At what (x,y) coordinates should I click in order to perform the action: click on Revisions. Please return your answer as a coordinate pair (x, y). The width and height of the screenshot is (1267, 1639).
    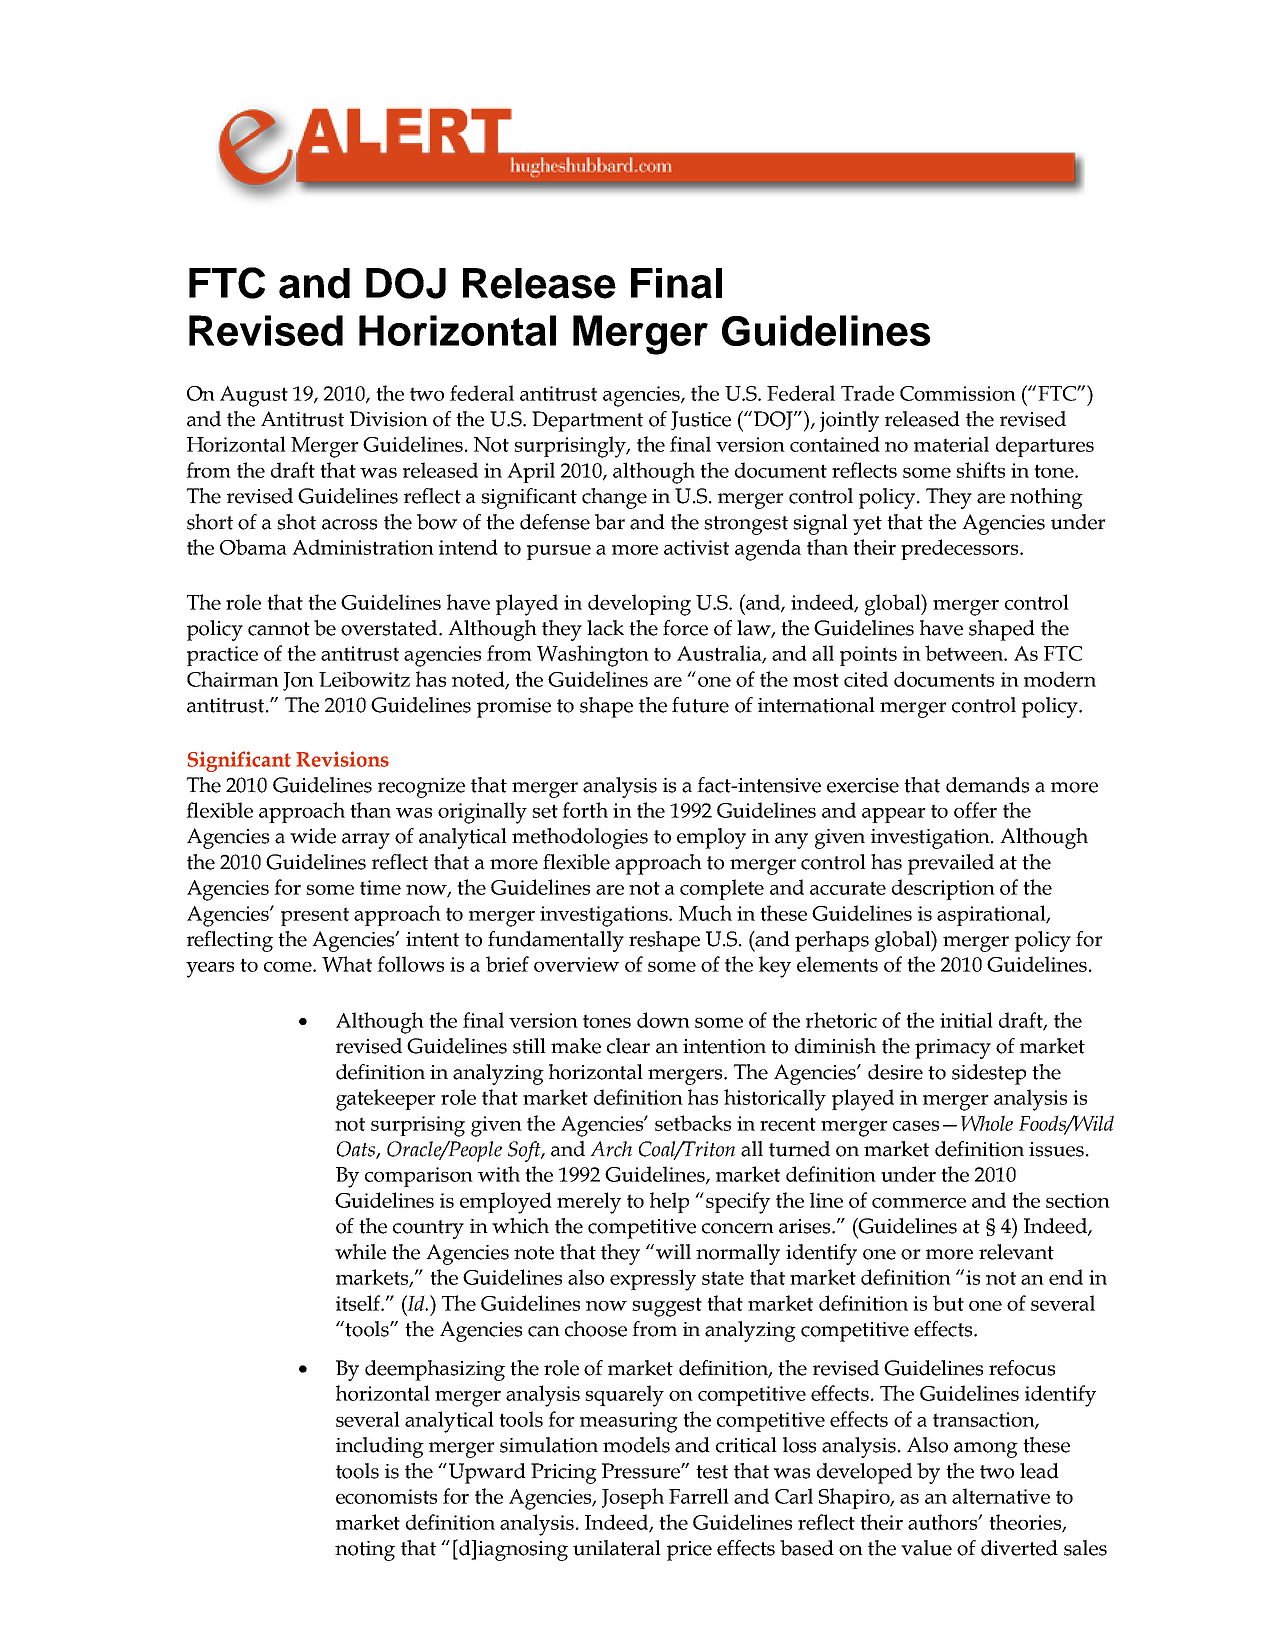
    Looking at the image, I should click on (342, 759).
